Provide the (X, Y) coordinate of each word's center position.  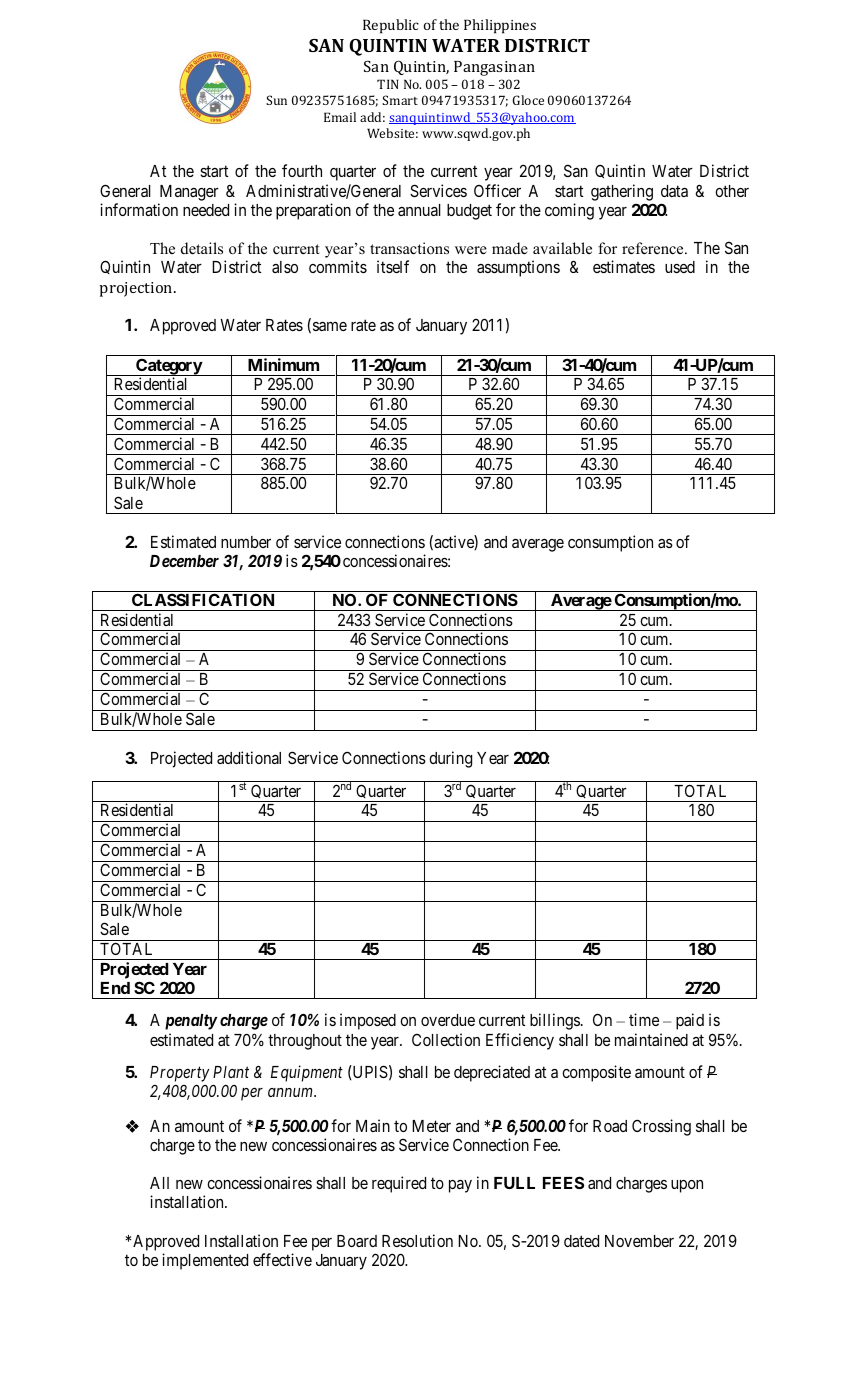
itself (393, 266)
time (644, 1019)
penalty (191, 1022)
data (674, 191)
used (680, 267)
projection (137, 289)
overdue (448, 1020)
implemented (205, 1261)
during (450, 759)
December (184, 561)
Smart (400, 100)
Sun (276, 100)
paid (690, 1021)
